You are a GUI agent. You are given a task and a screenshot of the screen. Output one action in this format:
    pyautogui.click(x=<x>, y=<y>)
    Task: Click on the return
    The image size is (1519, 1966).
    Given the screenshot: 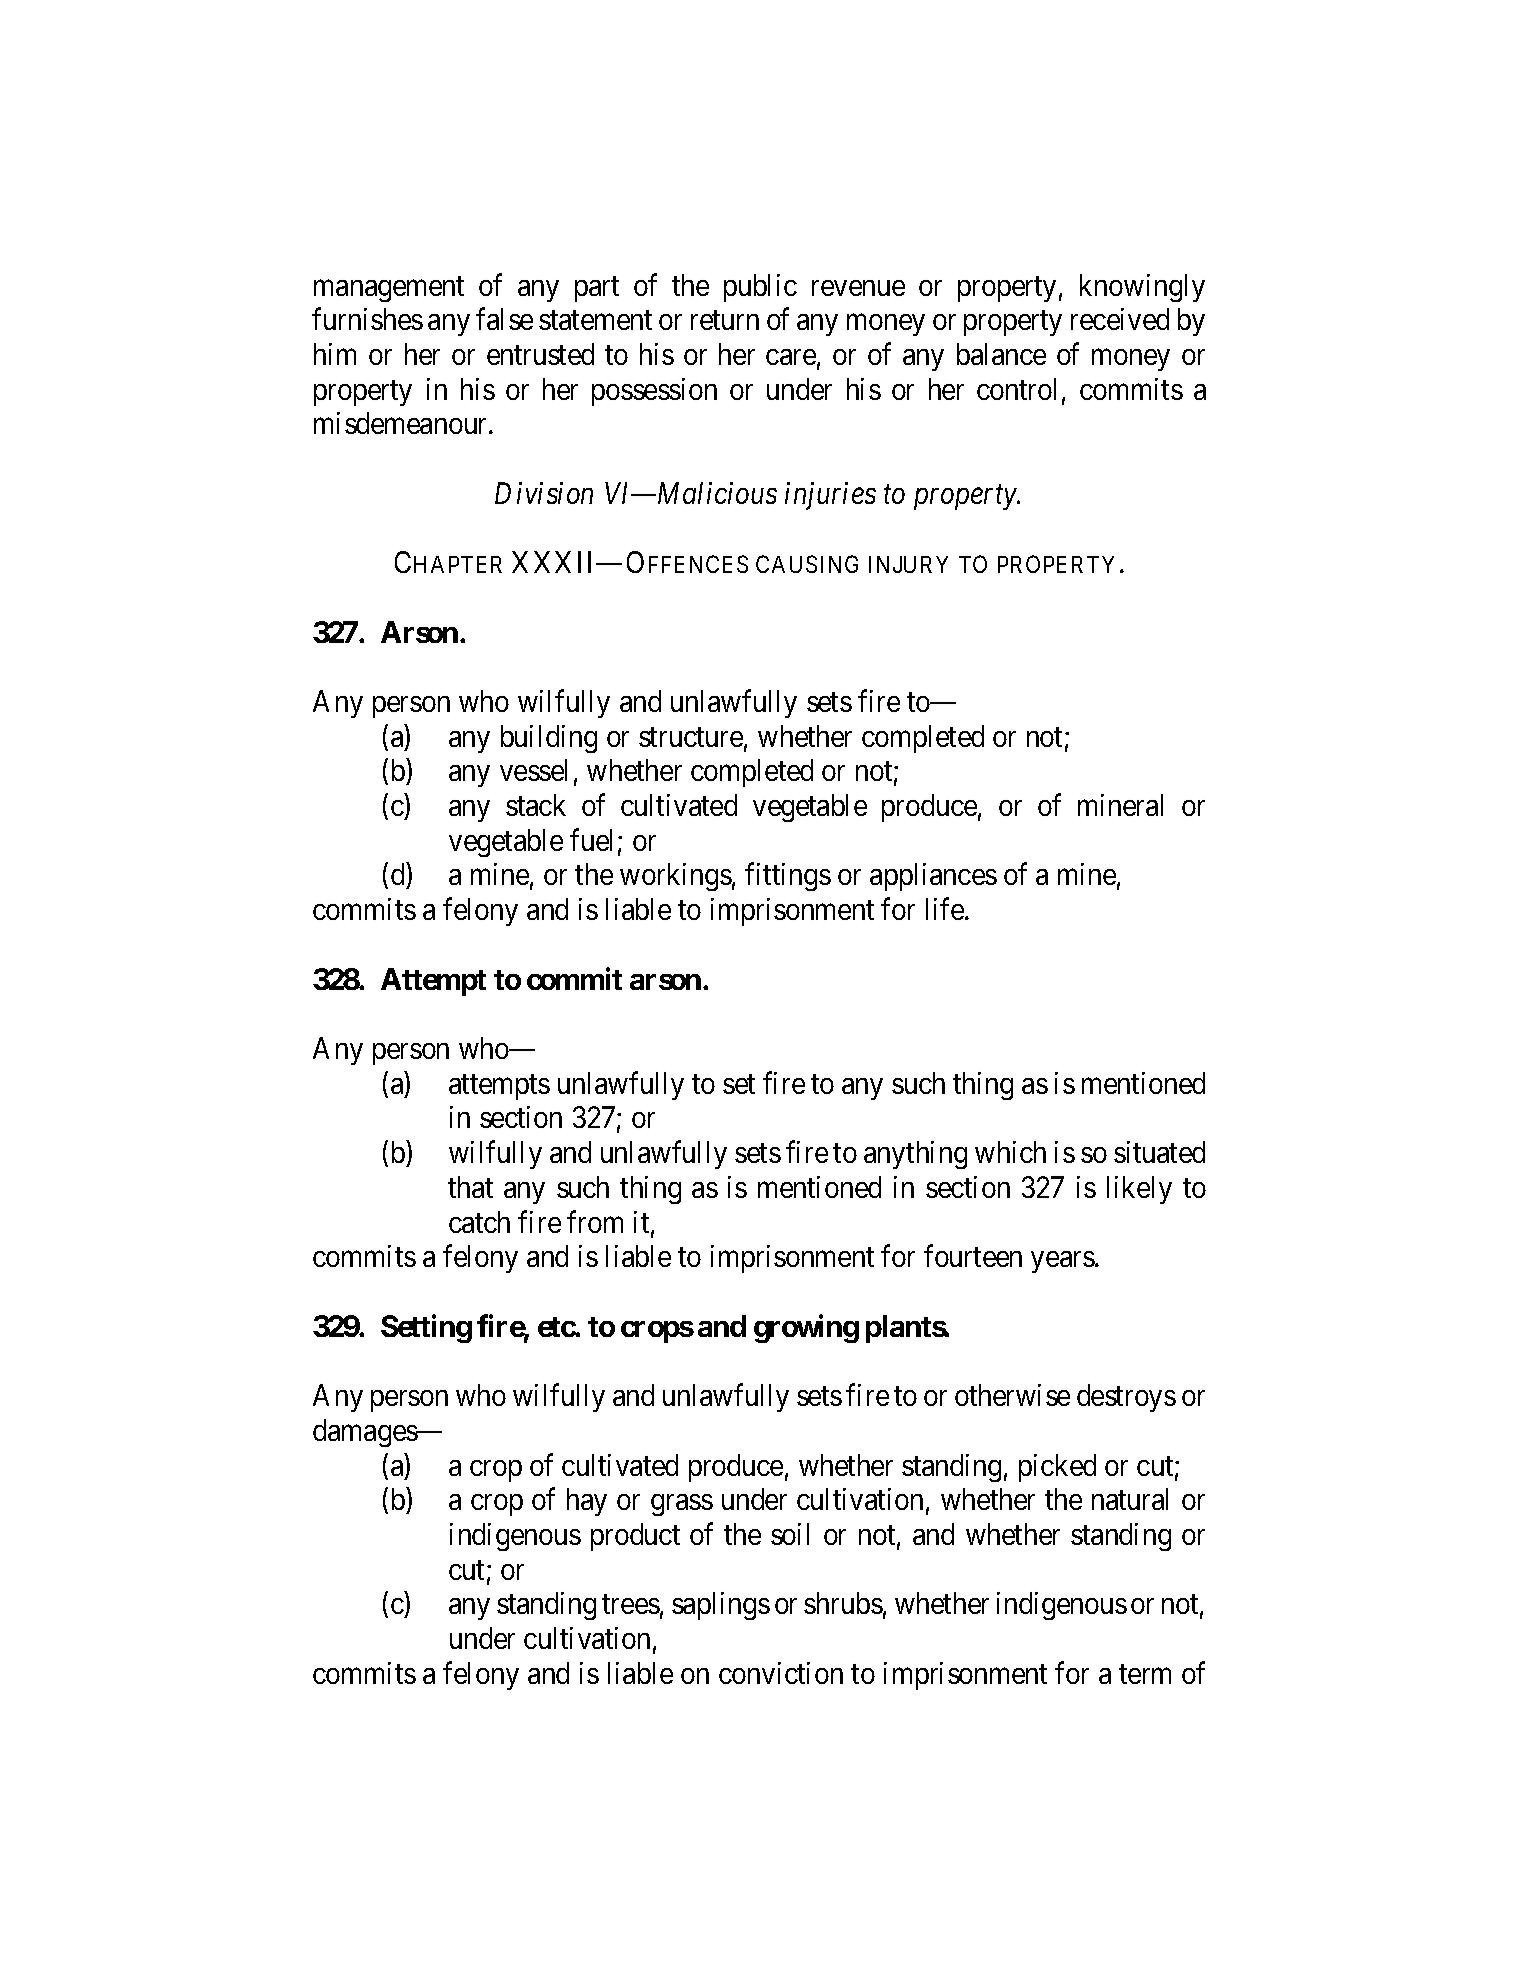 What is the action you would take?
    pyautogui.click(x=725, y=320)
